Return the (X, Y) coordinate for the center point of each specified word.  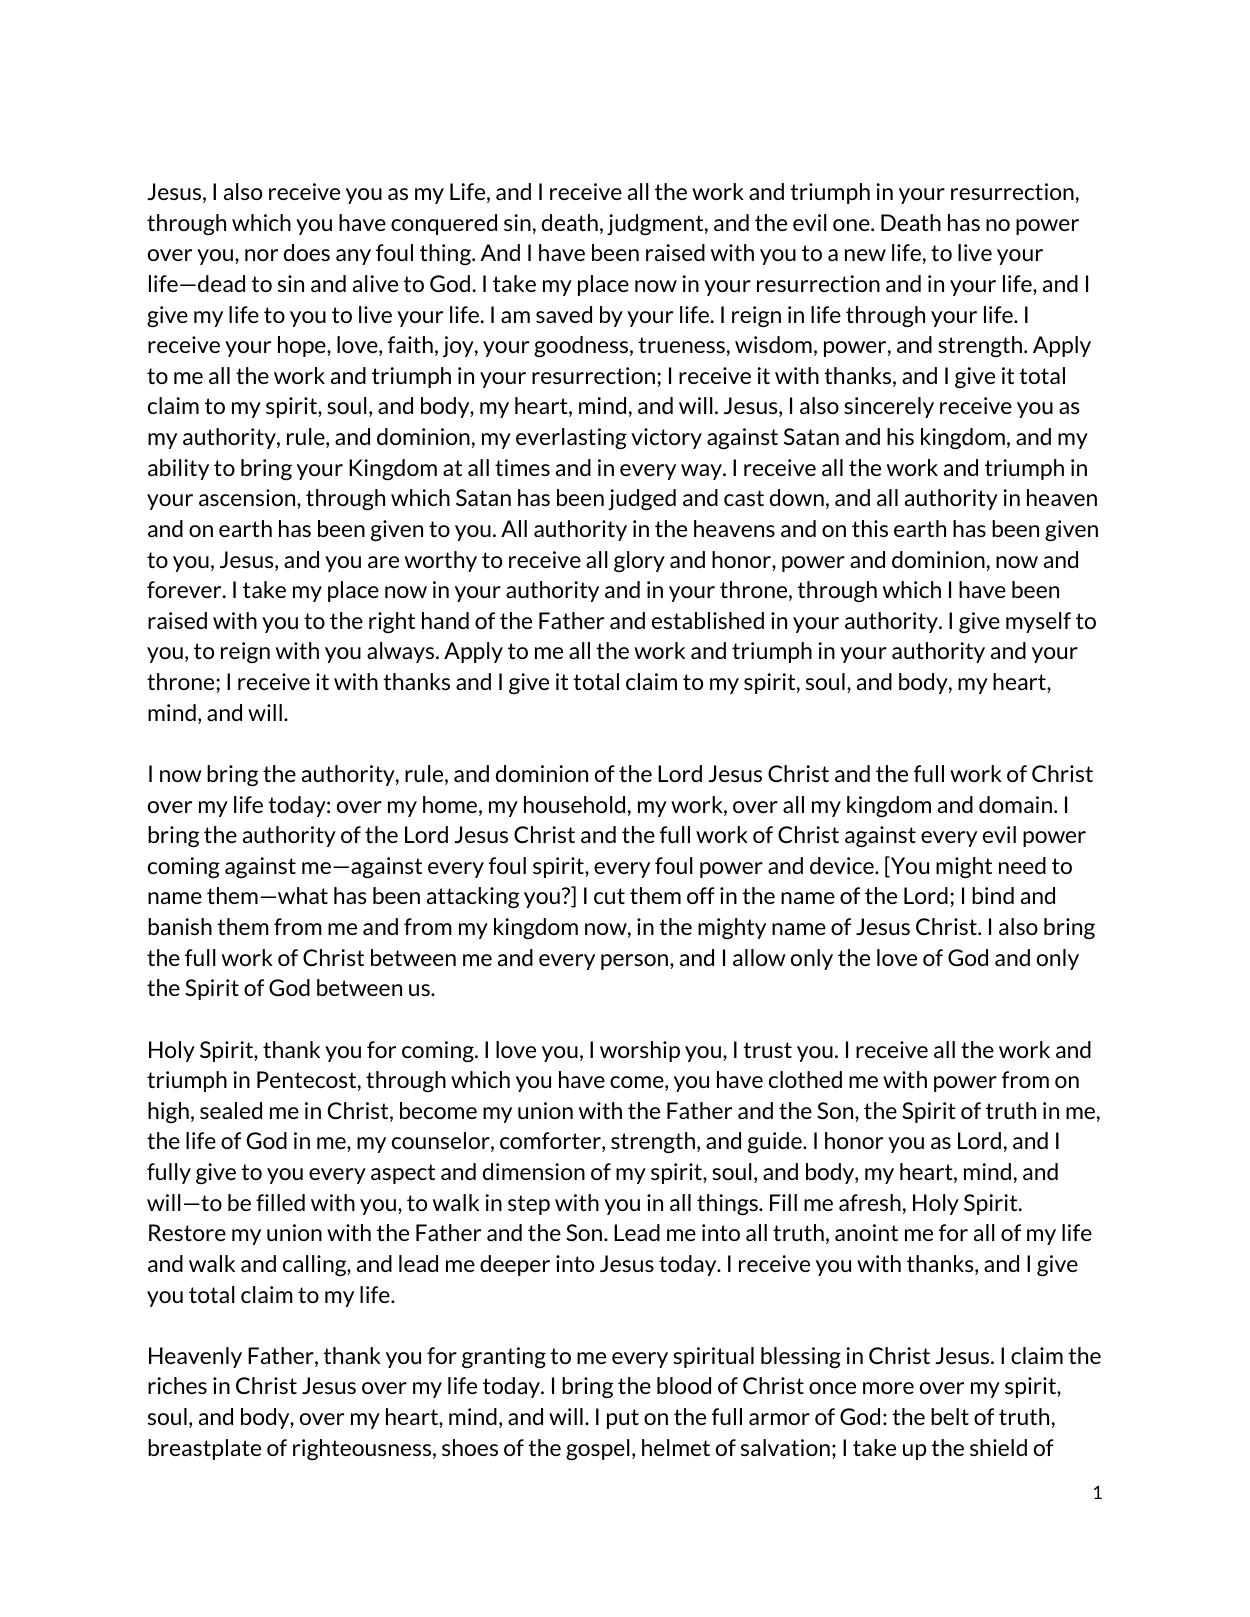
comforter (551, 1142)
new (865, 255)
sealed (231, 1110)
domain (1015, 804)
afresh (870, 1202)
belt (950, 1416)
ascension (248, 497)
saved (564, 314)
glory (639, 561)
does (307, 252)
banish (180, 926)
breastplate (204, 1449)
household (574, 804)
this (870, 528)
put (623, 1419)
